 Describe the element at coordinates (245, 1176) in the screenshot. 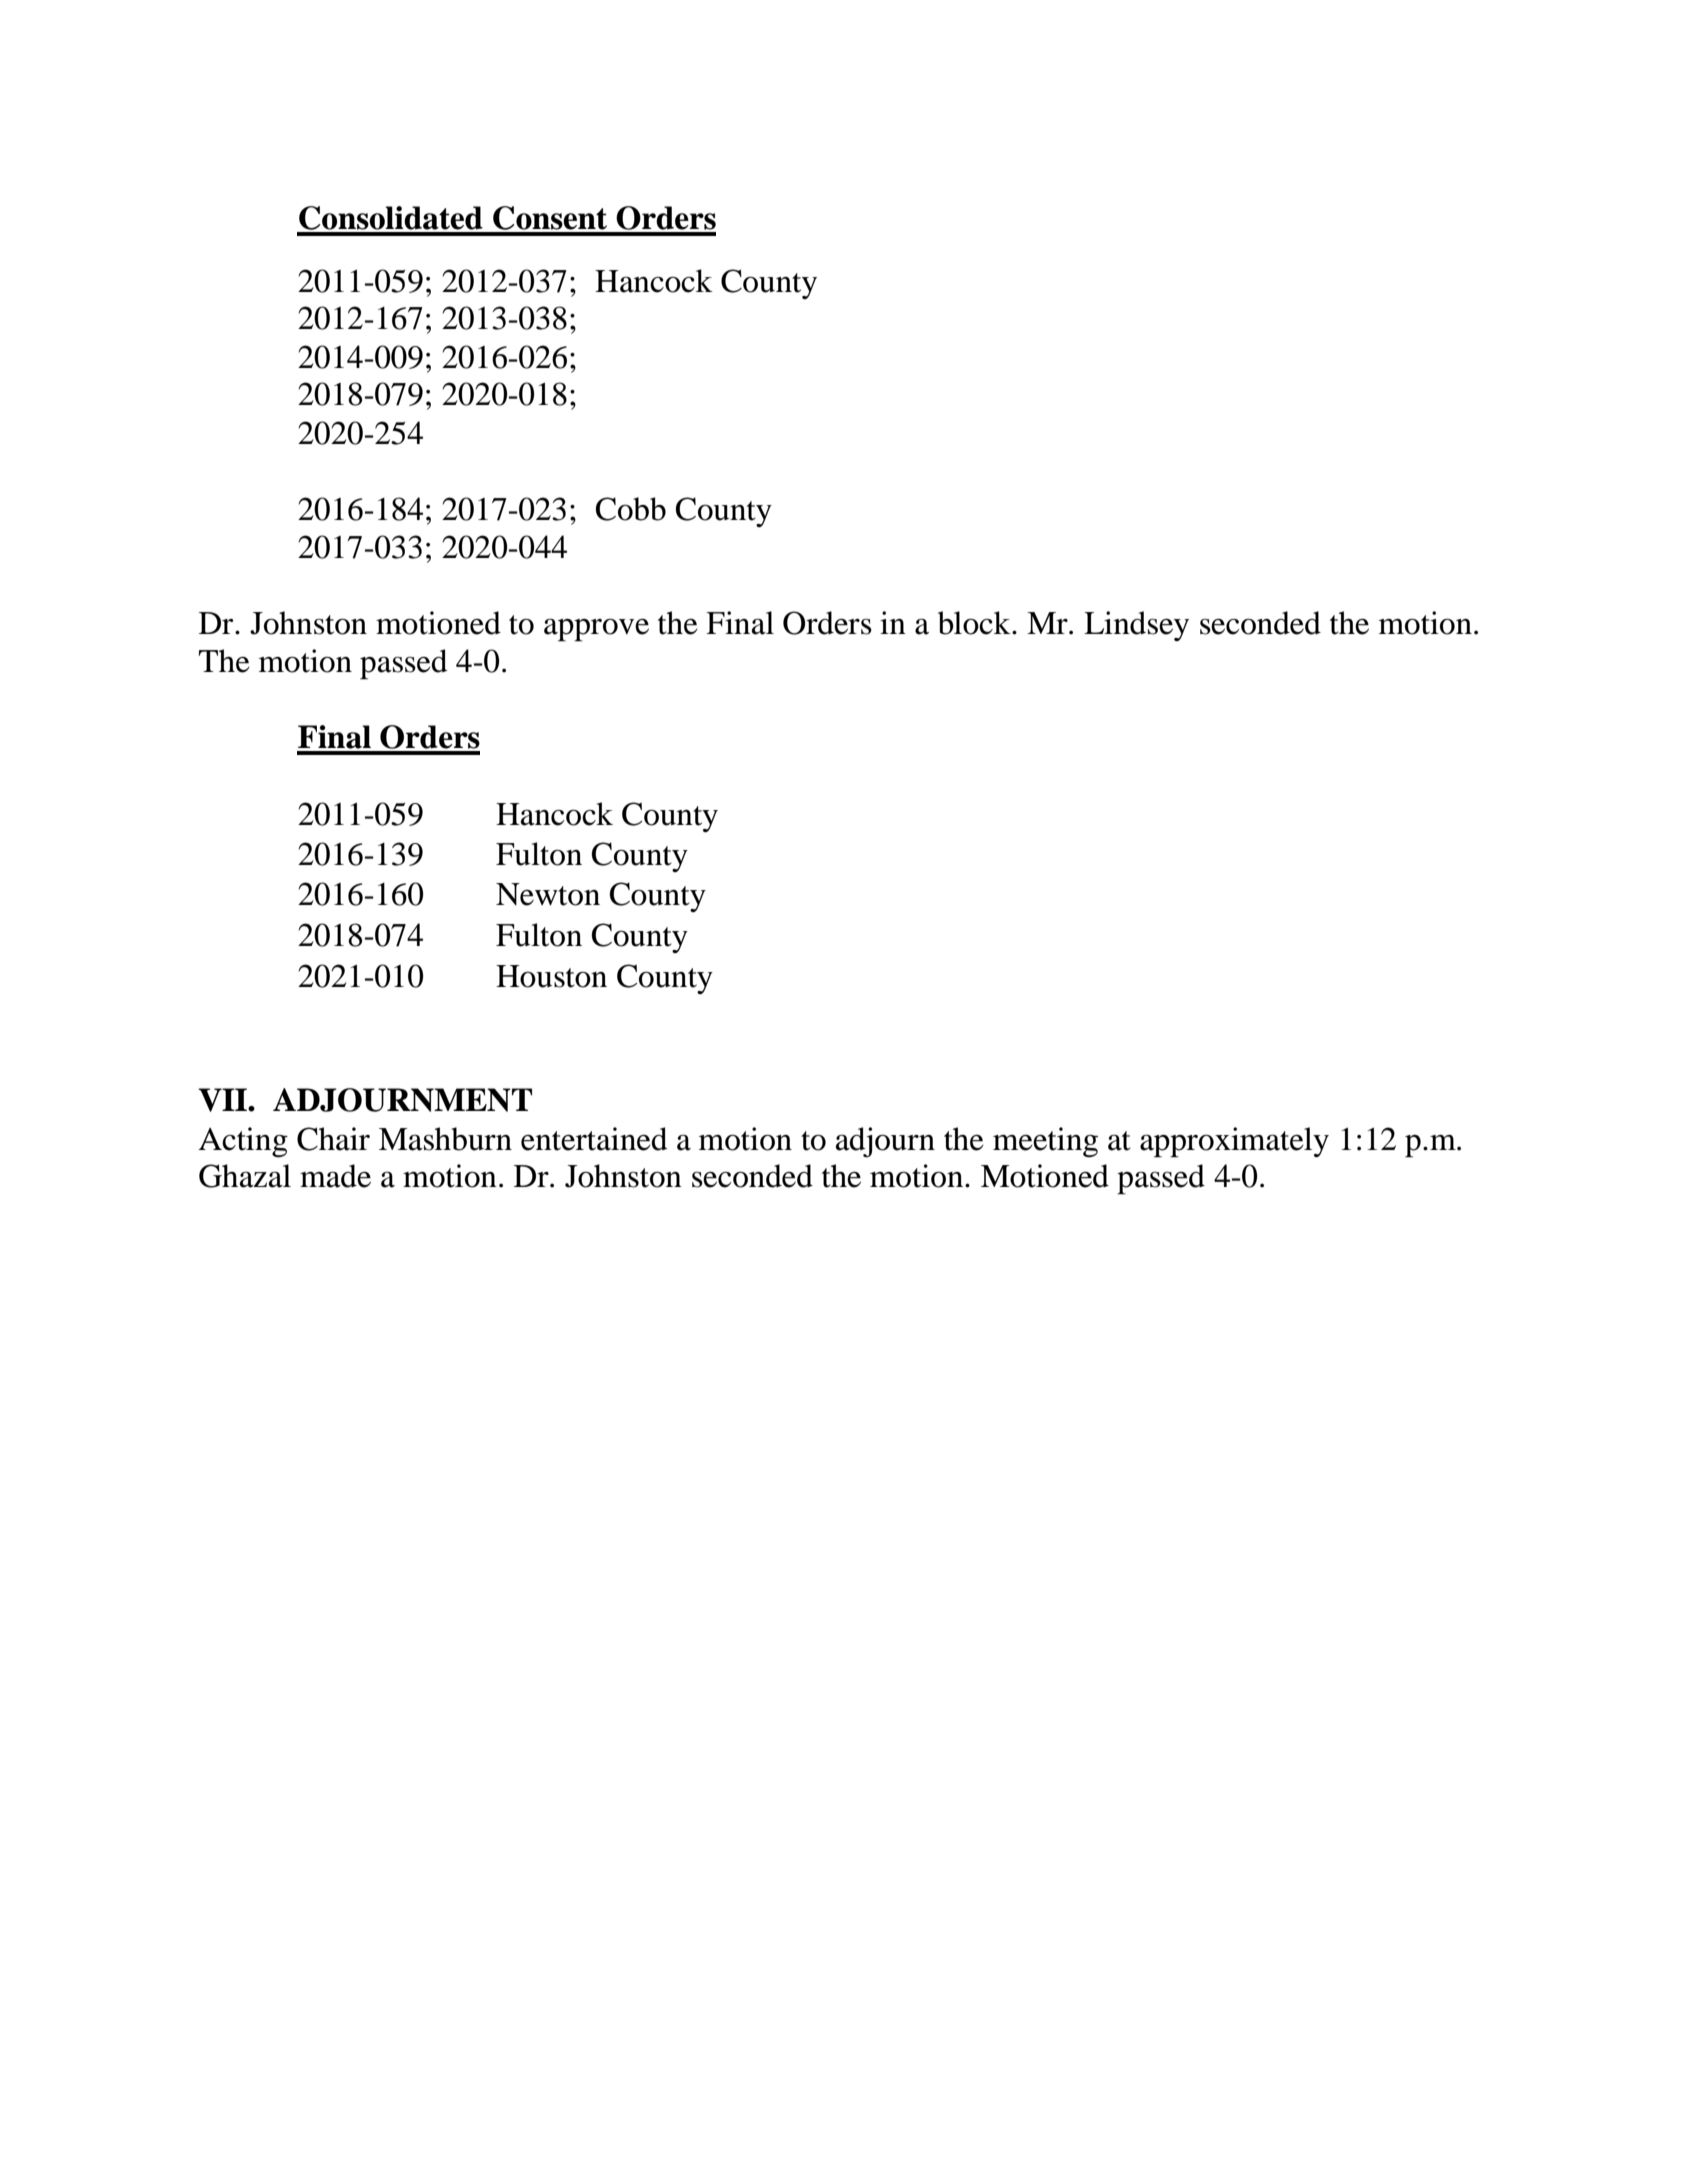

I see `Ghazal` at that location.
